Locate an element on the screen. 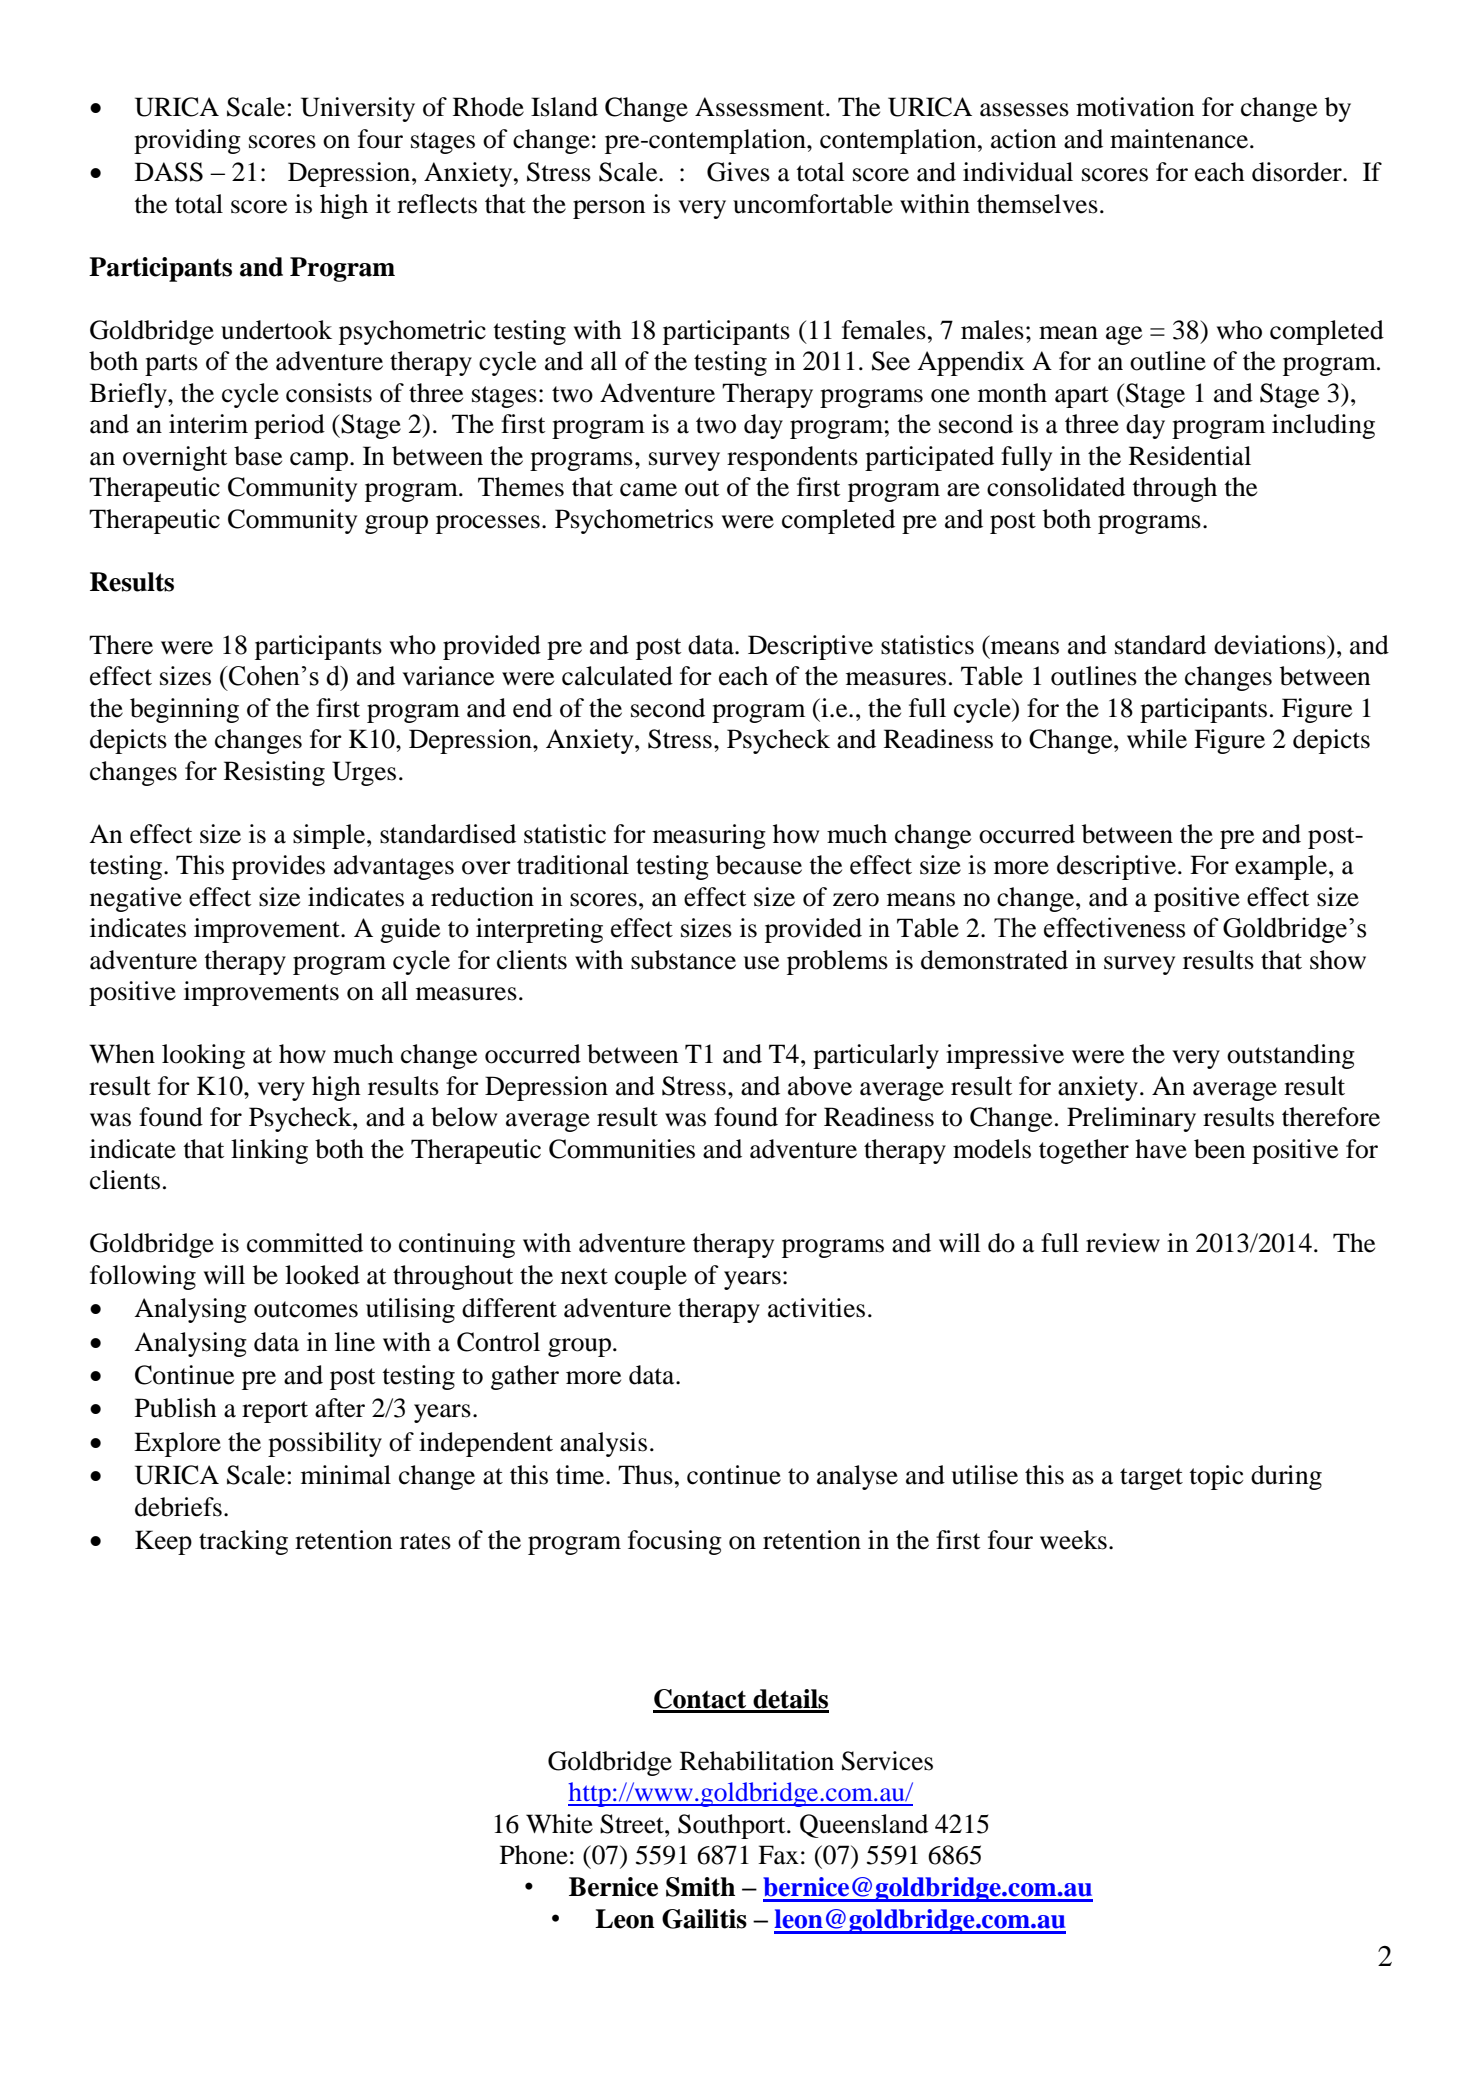  Phone is located at coordinates (534, 1855).
